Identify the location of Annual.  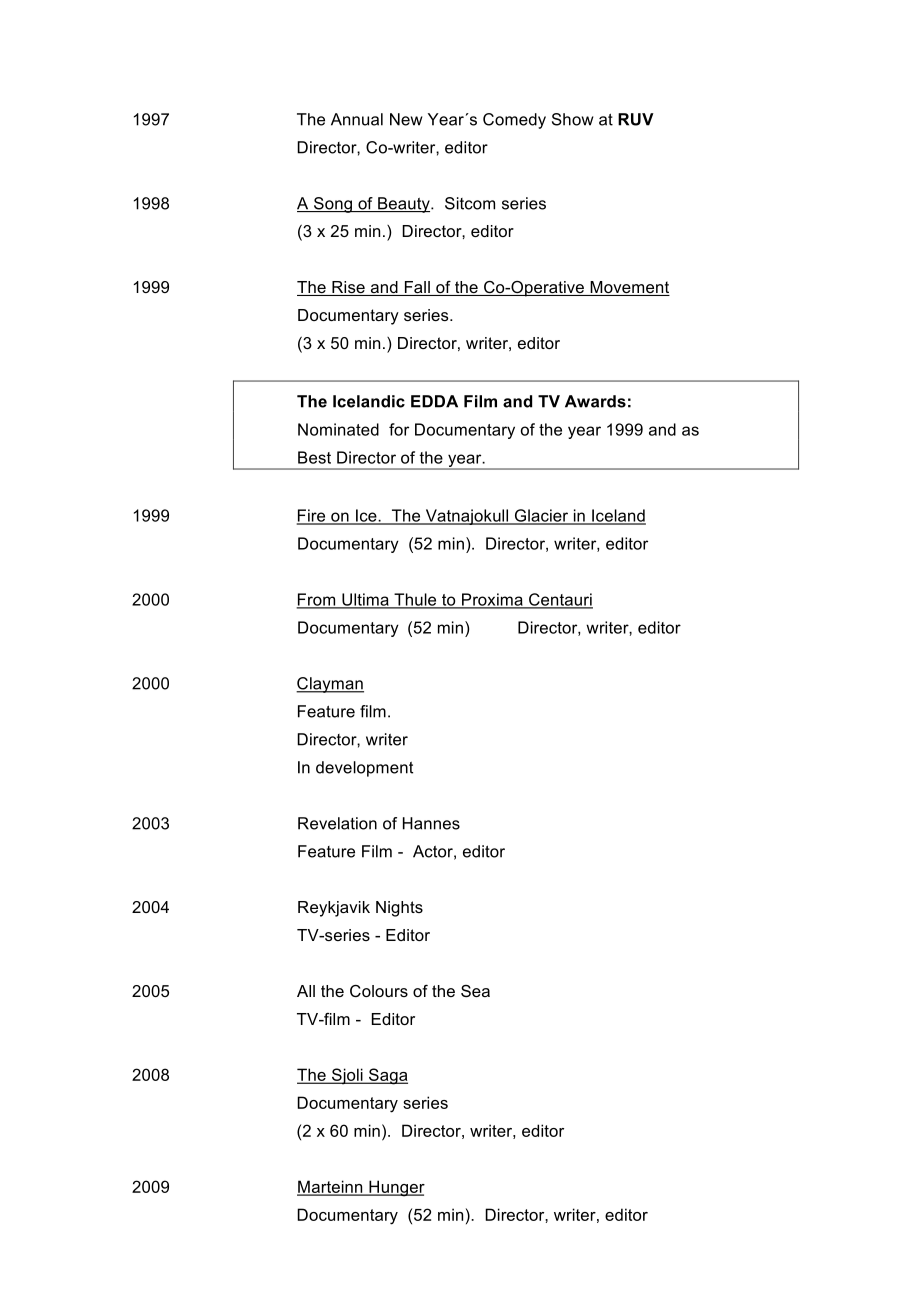
(357, 119).
